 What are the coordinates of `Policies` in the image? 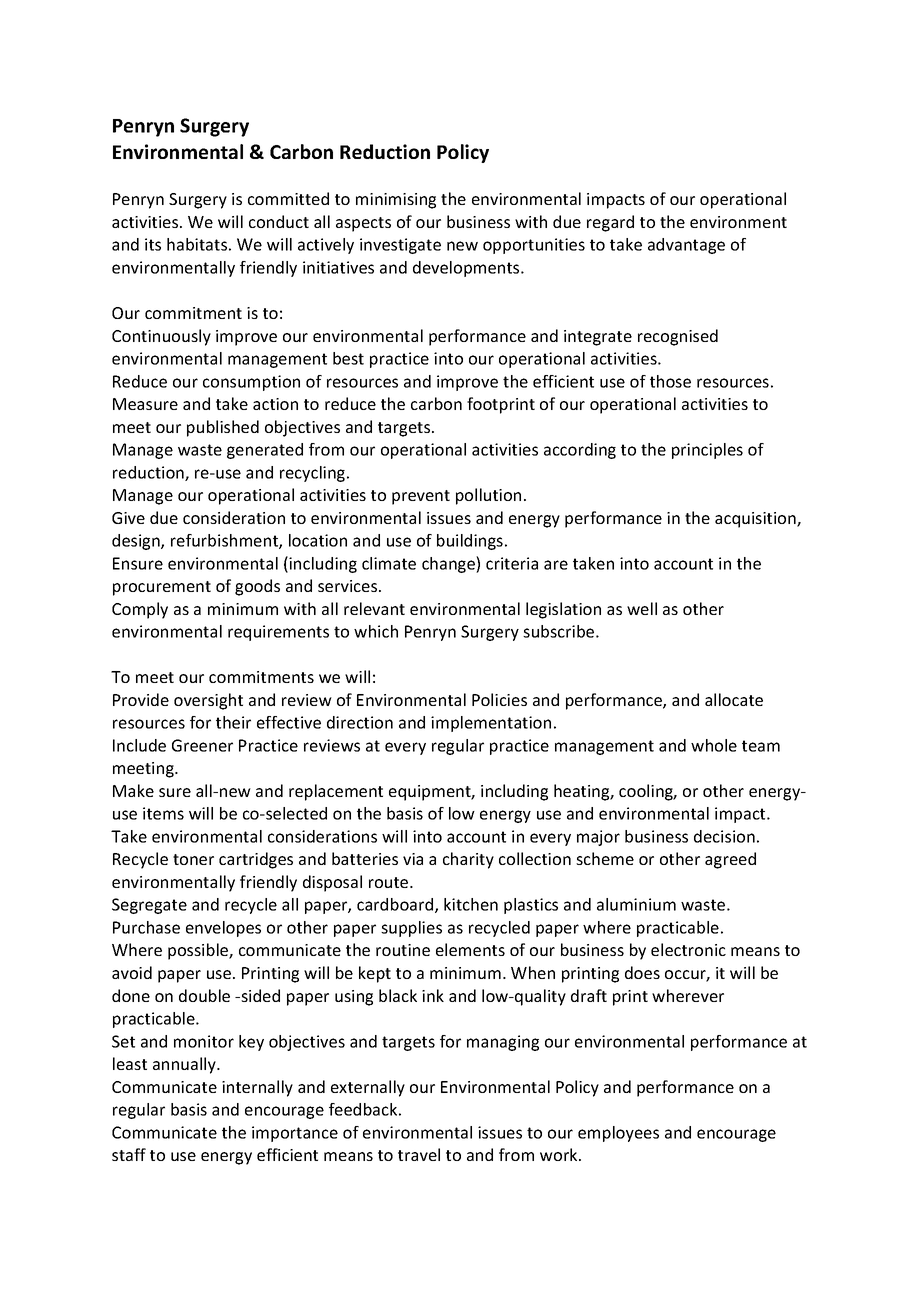 It's located at (499, 699).
